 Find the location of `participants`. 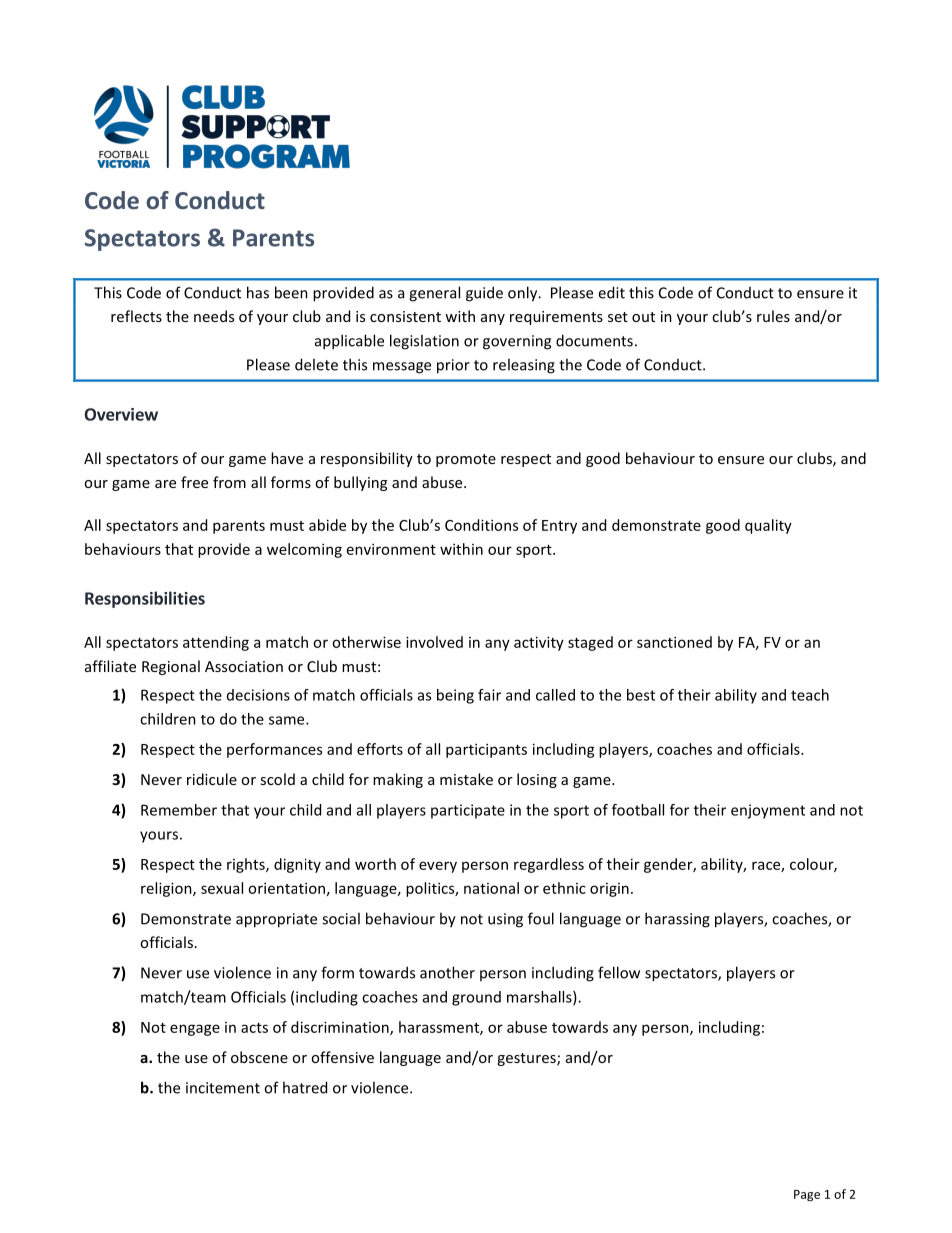

participants is located at coordinates (486, 750).
